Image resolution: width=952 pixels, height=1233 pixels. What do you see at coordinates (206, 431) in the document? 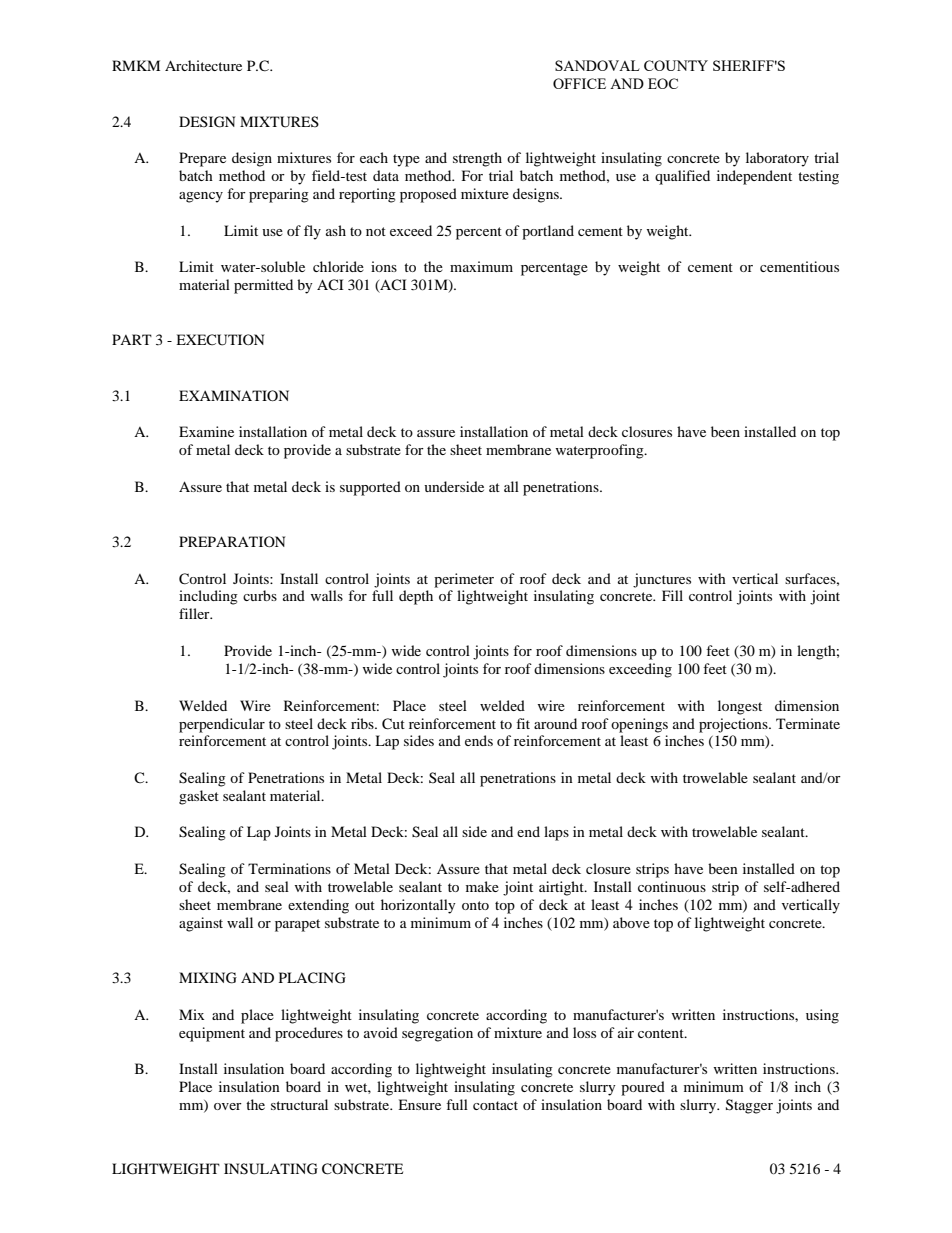
I see `Examine` at bounding box center [206, 431].
